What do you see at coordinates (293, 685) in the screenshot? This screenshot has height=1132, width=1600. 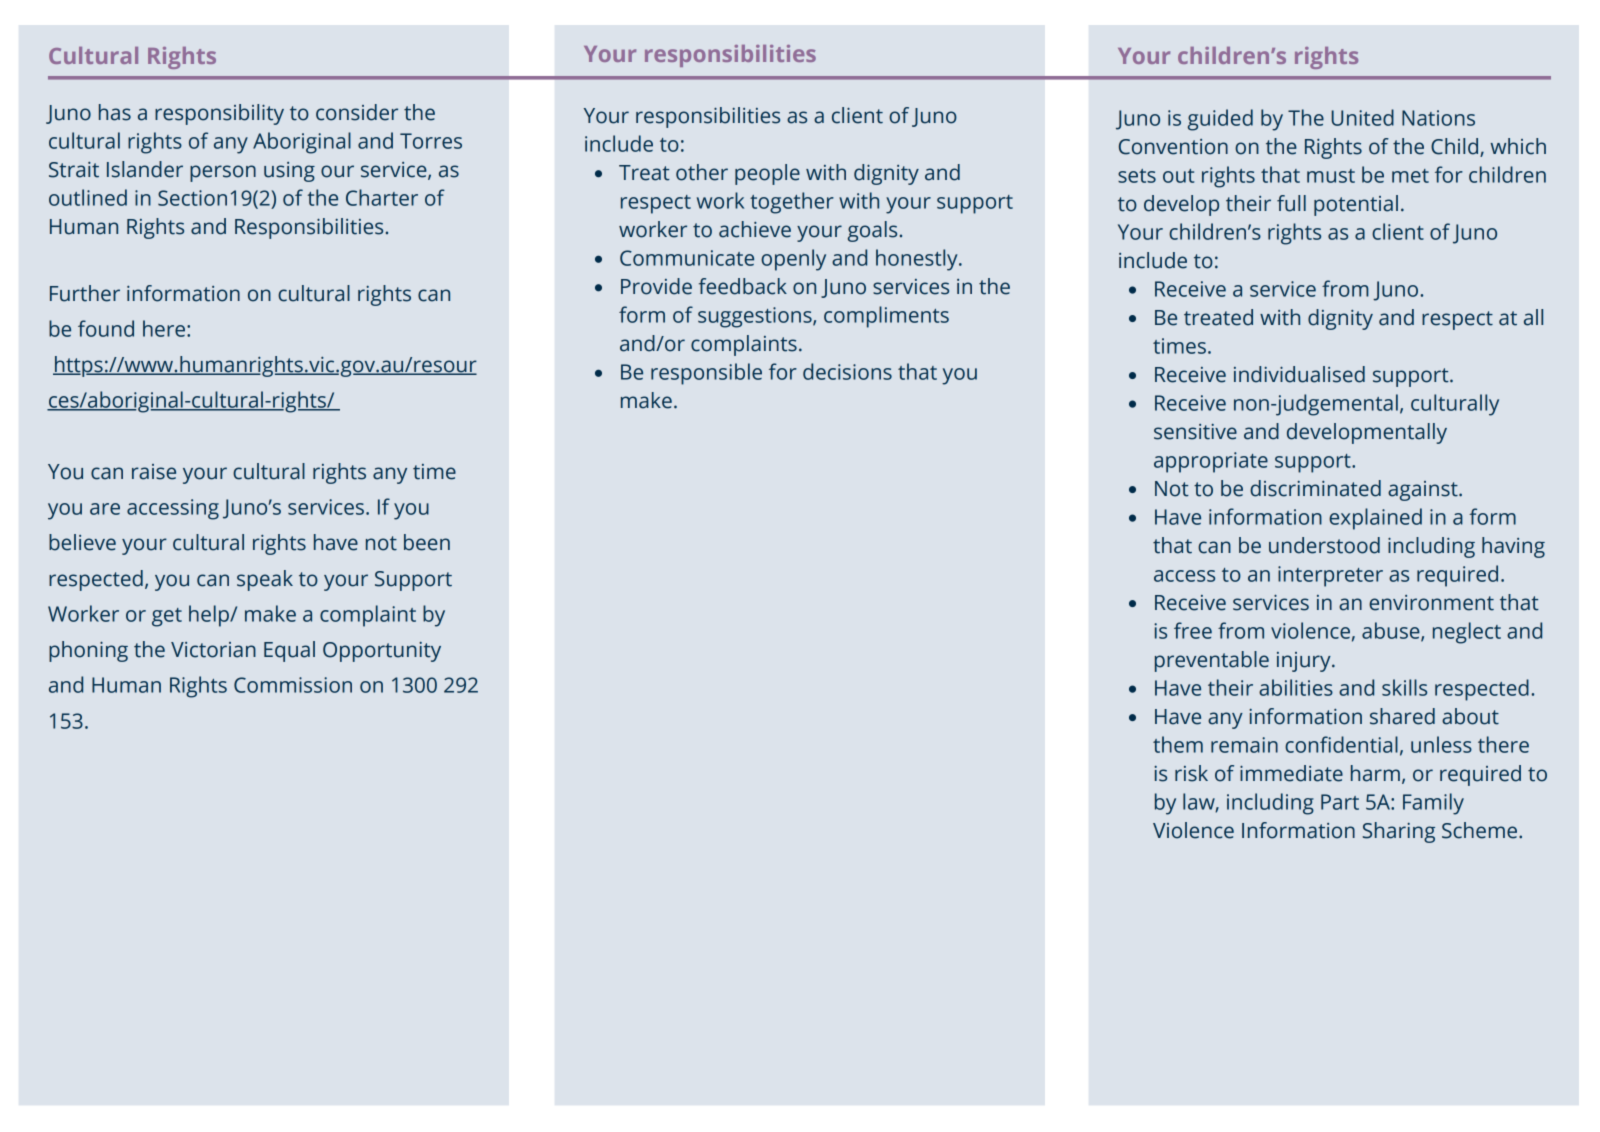 I see `Commission` at bounding box center [293, 685].
